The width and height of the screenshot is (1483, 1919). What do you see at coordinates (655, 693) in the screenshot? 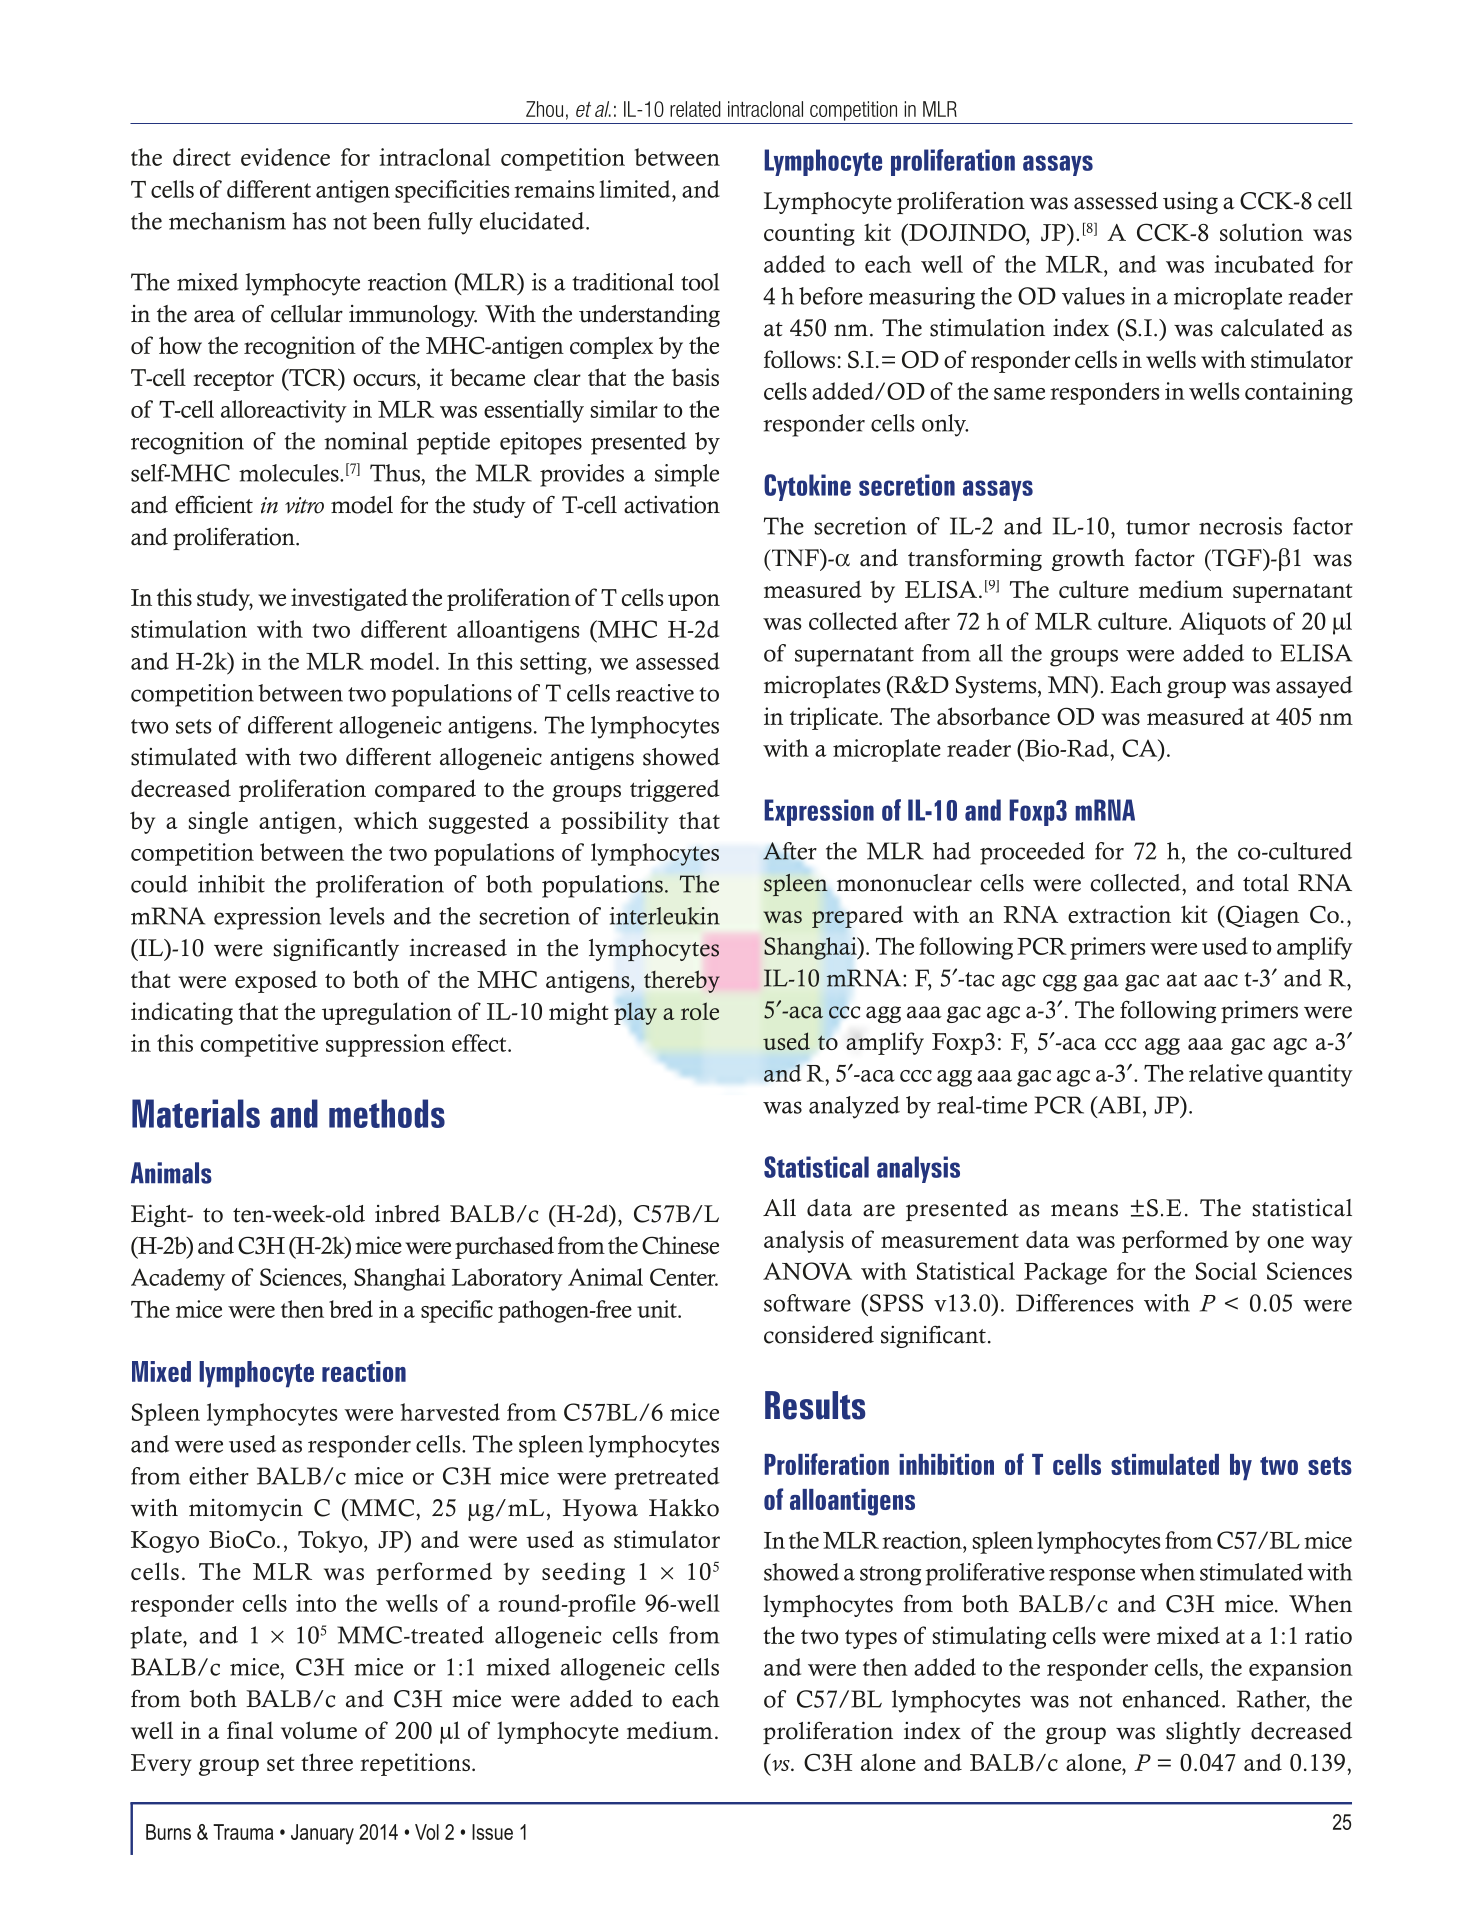
I see `reactive` at bounding box center [655, 693].
